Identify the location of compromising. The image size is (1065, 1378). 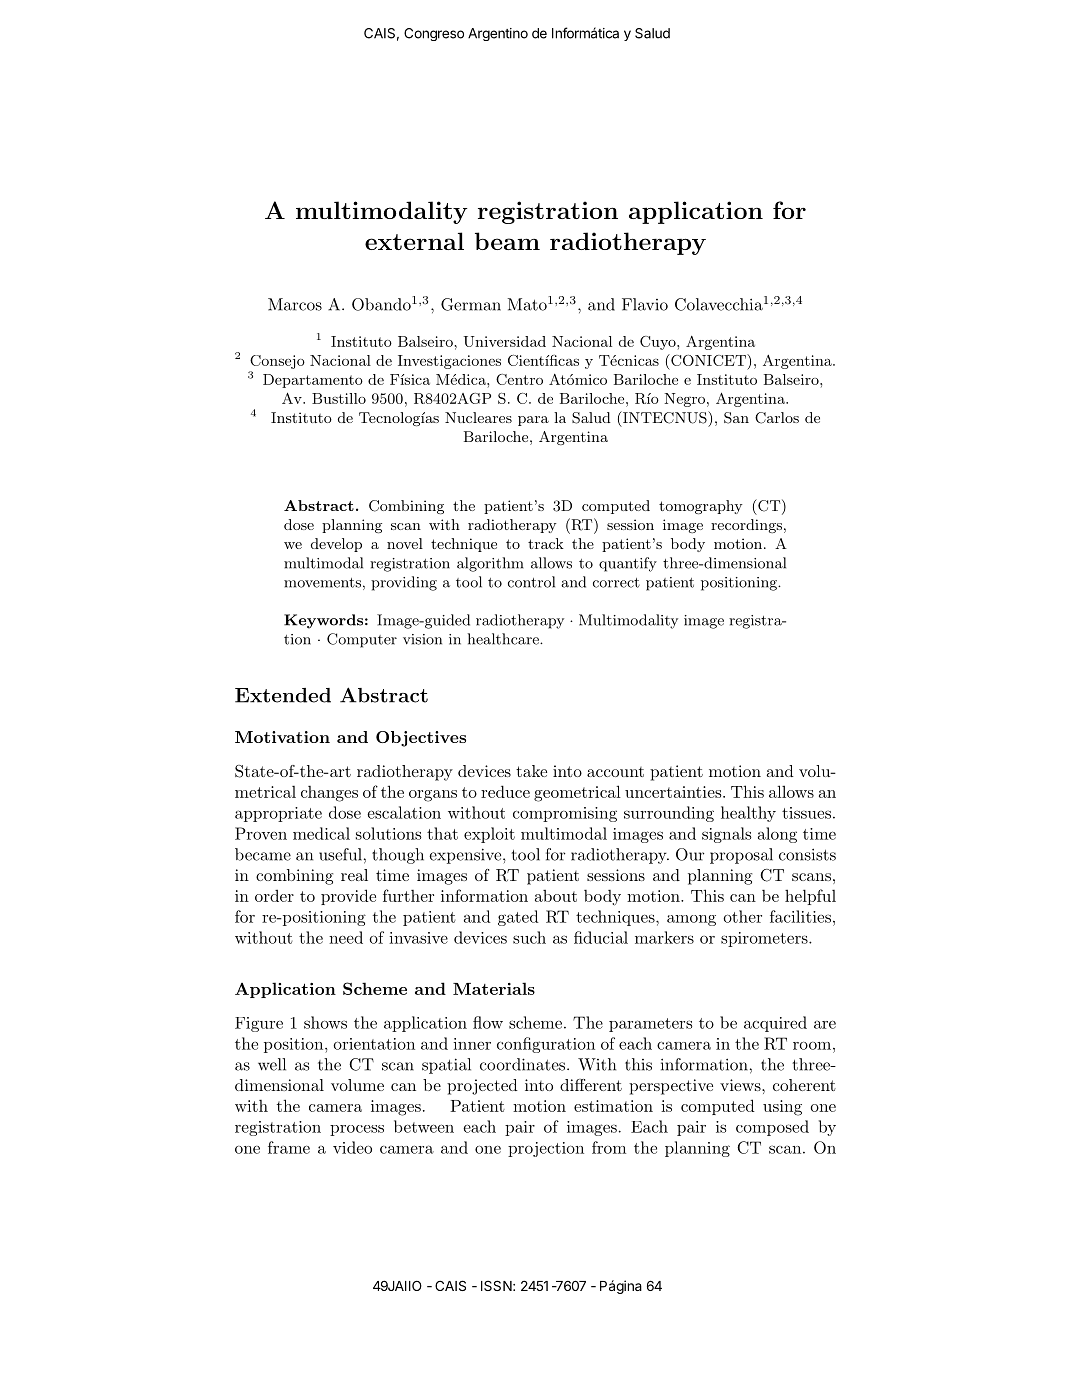
(565, 814).
